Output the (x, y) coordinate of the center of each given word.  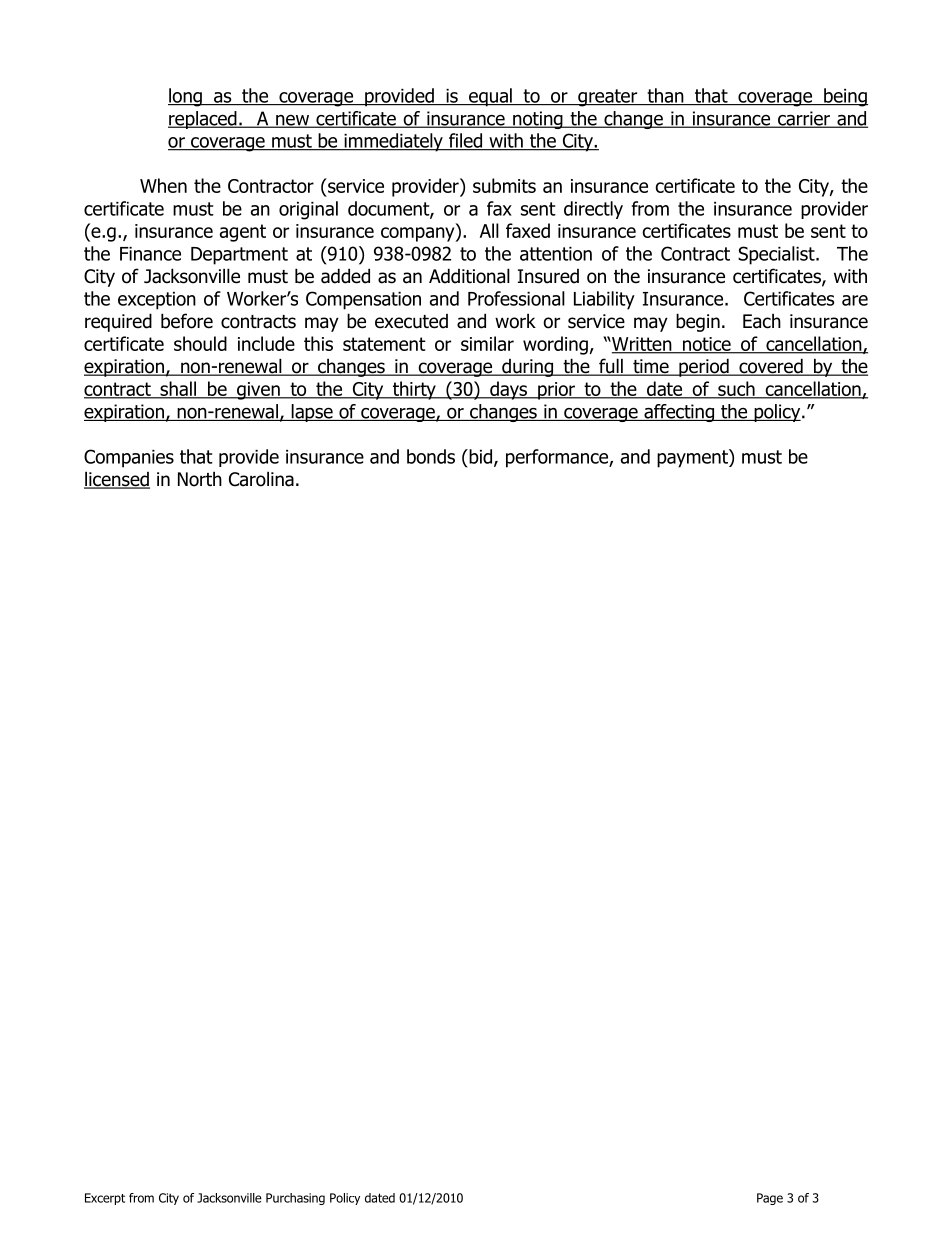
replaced (203, 120)
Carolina (261, 479)
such (736, 389)
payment (693, 458)
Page (770, 1199)
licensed (117, 480)
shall (178, 389)
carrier (804, 119)
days (508, 390)
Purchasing (295, 1199)
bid (481, 457)
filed (466, 141)
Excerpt (105, 1199)
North (200, 479)
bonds (431, 456)
